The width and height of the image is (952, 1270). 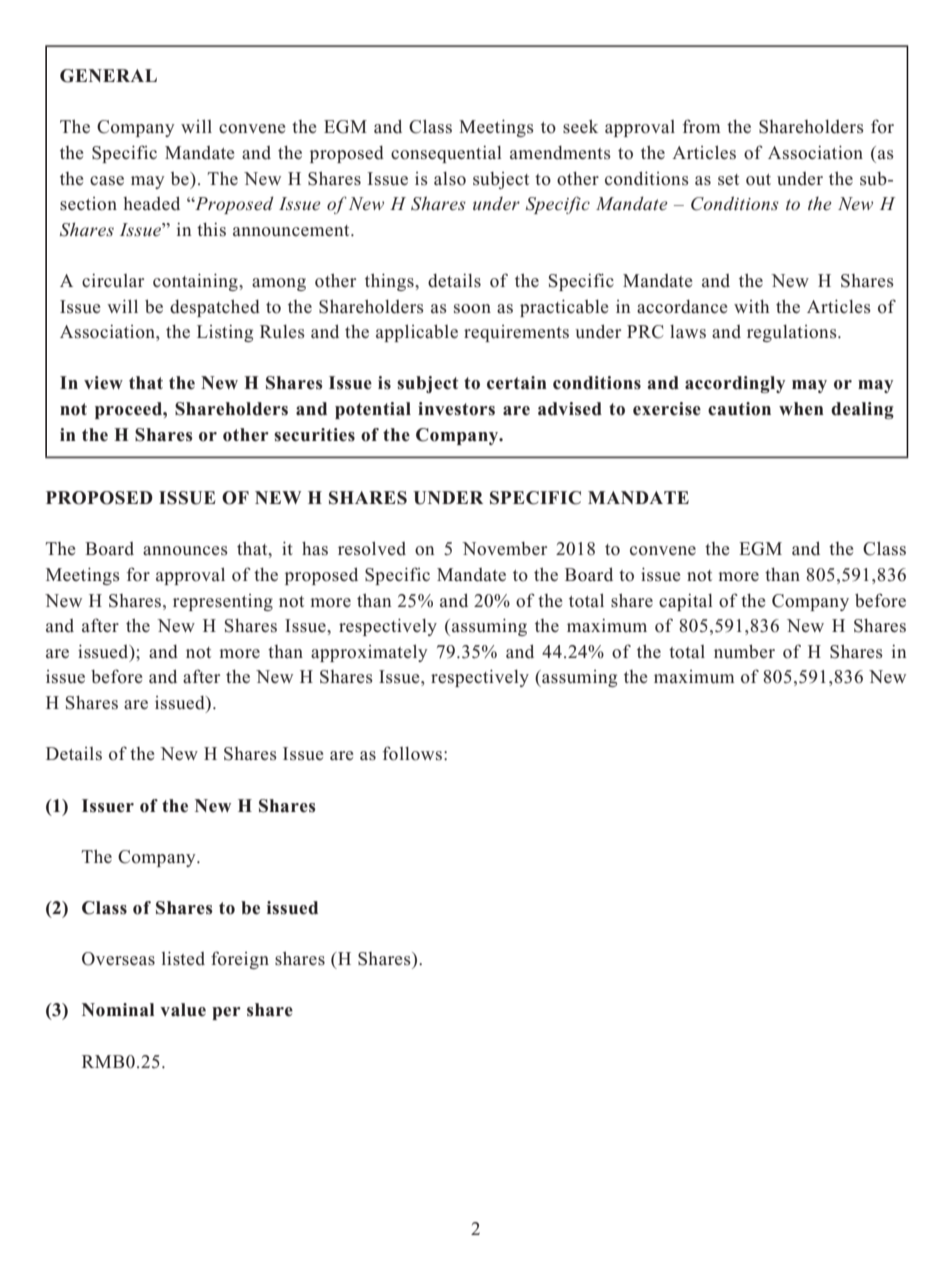 What do you see at coordinates (185, 551) in the image?
I see `announces` at bounding box center [185, 551].
